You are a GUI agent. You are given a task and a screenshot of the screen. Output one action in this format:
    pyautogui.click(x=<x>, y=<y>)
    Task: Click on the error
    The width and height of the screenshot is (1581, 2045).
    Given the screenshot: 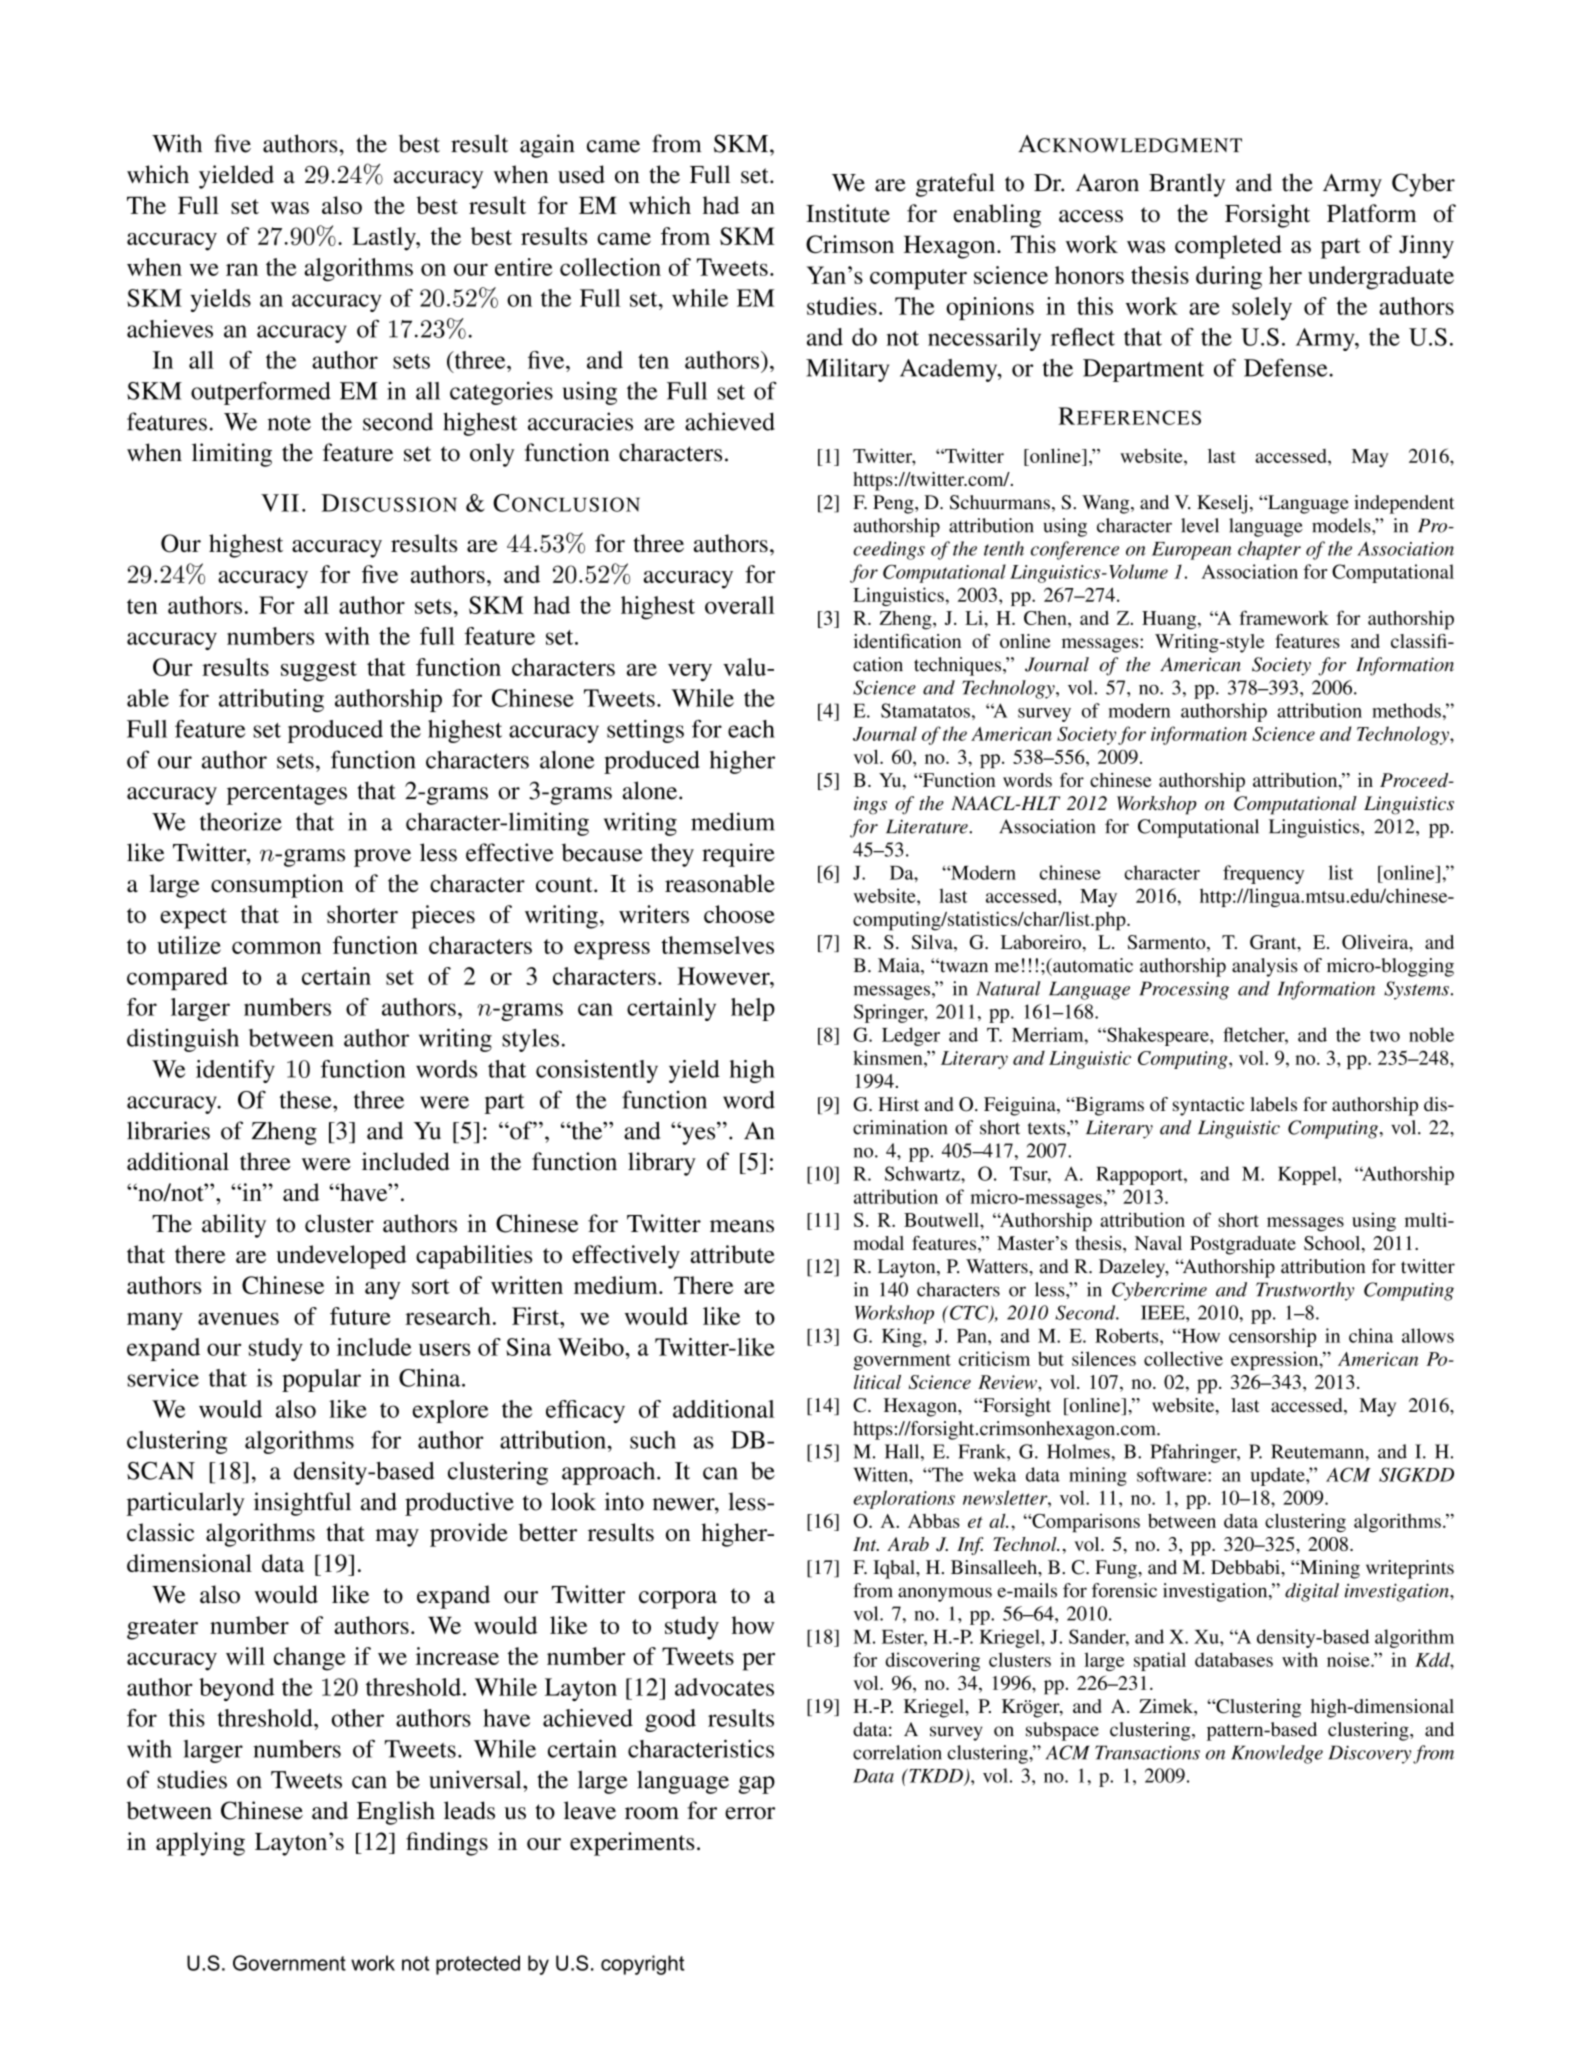 What is the action you would take?
    pyautogui.click(x=750, y=1813)
